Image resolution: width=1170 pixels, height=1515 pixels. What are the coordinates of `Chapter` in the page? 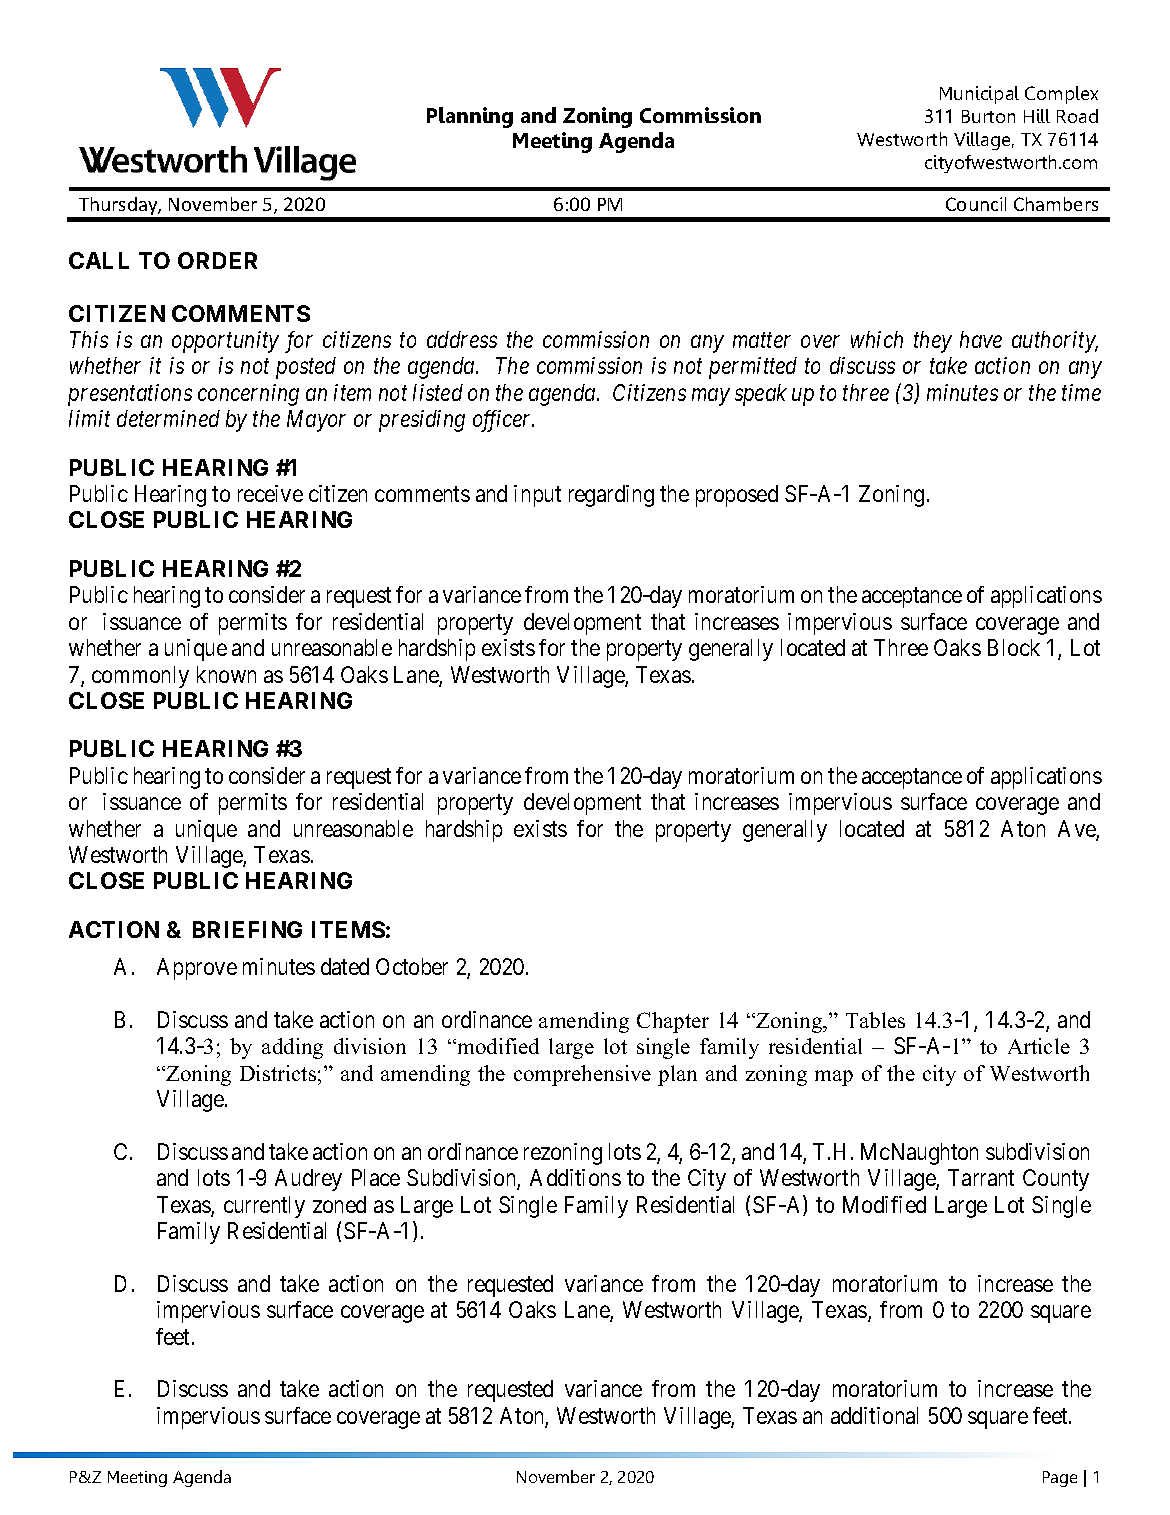 It's located at (673, 1022).
